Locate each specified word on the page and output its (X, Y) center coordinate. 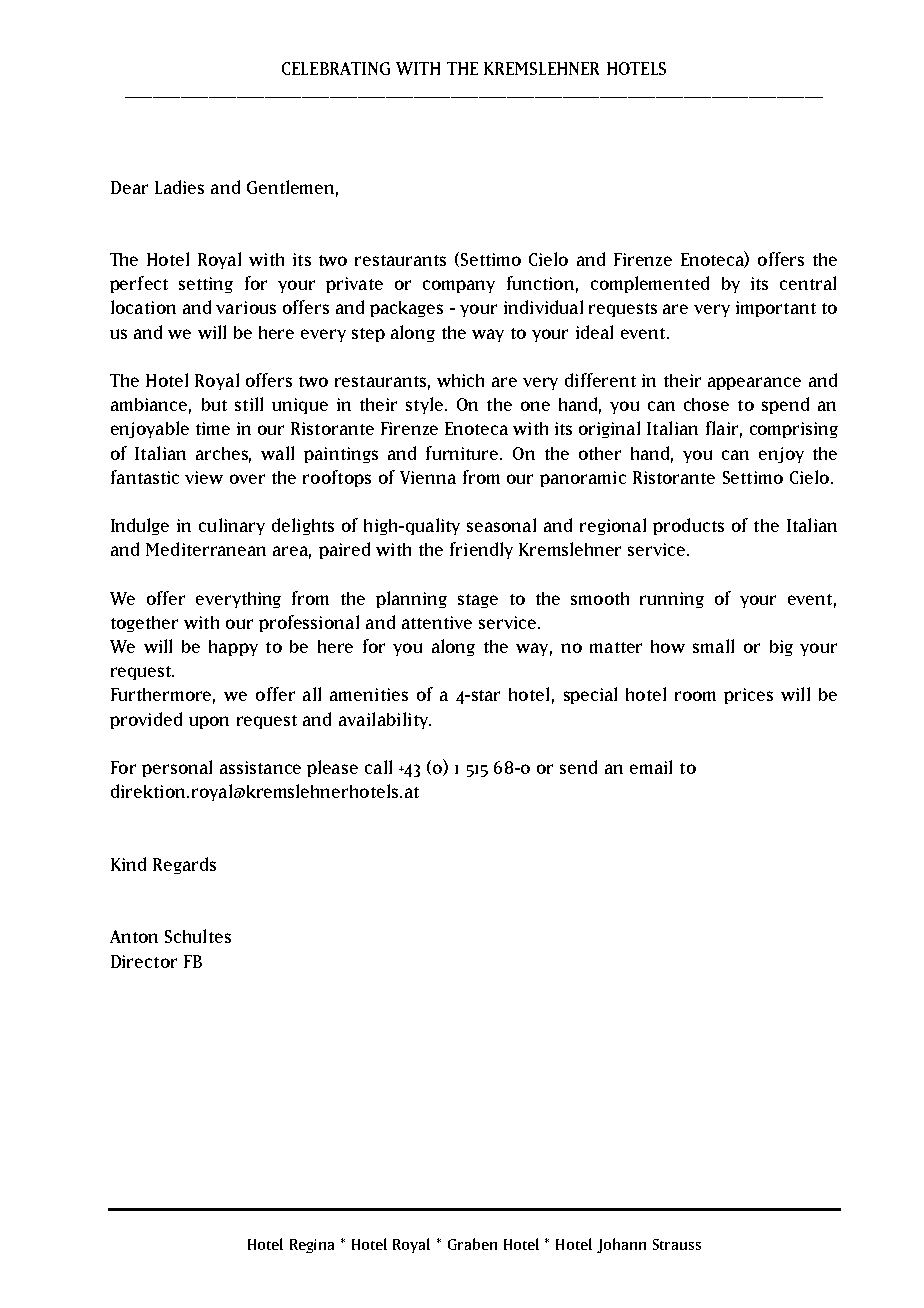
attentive (437, 622)
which (460, 380)
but (214, 404)
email (651, 767)
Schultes (198, 936)
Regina (312, 1246)
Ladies (179, 187)
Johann (621, 1245)
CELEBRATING (336, 68)
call (378, 767)
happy (233, 648)
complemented (650, 284)
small (713, 646)
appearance (754, 383)
